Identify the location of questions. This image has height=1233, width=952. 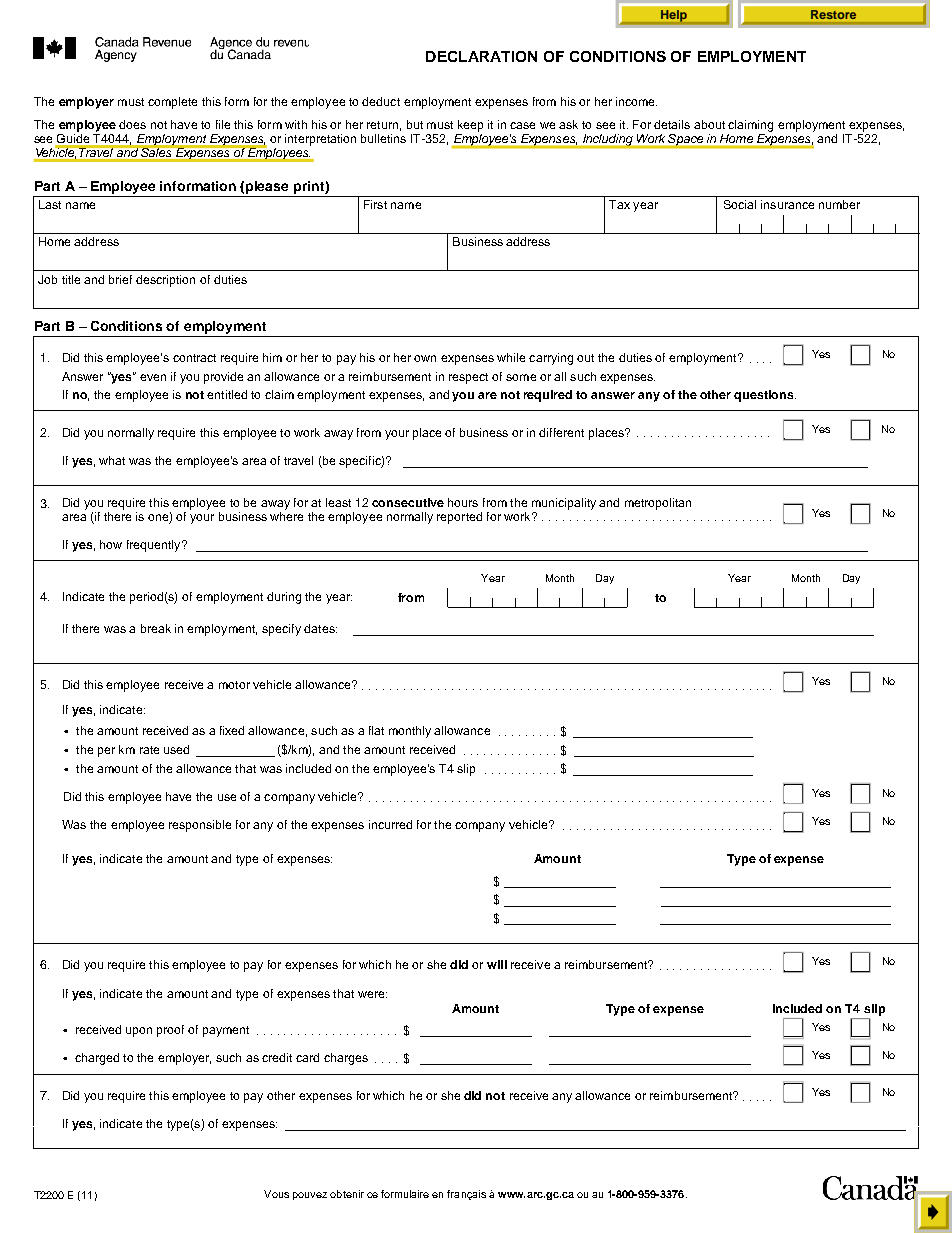
(765, 396).
